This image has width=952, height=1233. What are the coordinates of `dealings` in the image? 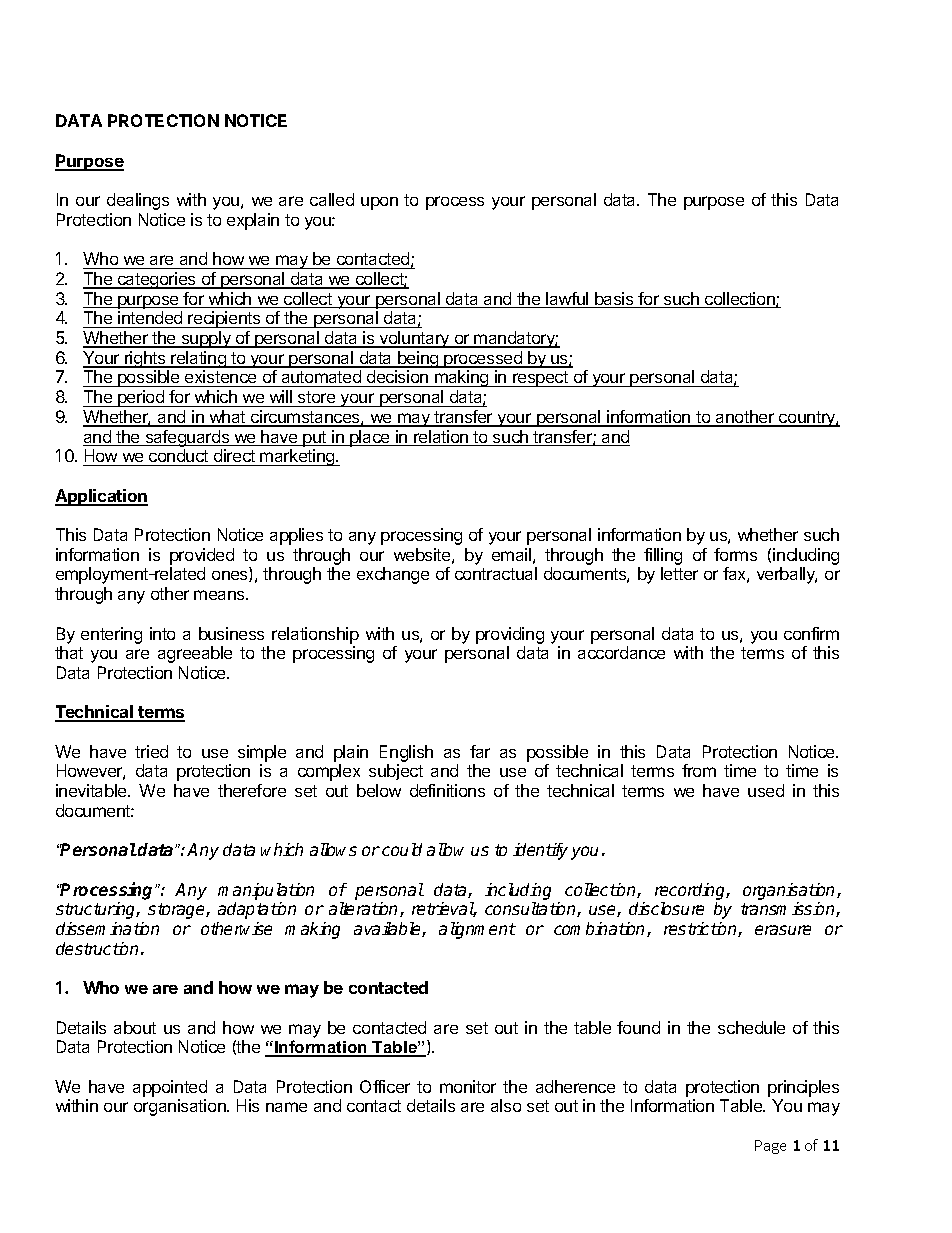 It's located at (138, 201).
